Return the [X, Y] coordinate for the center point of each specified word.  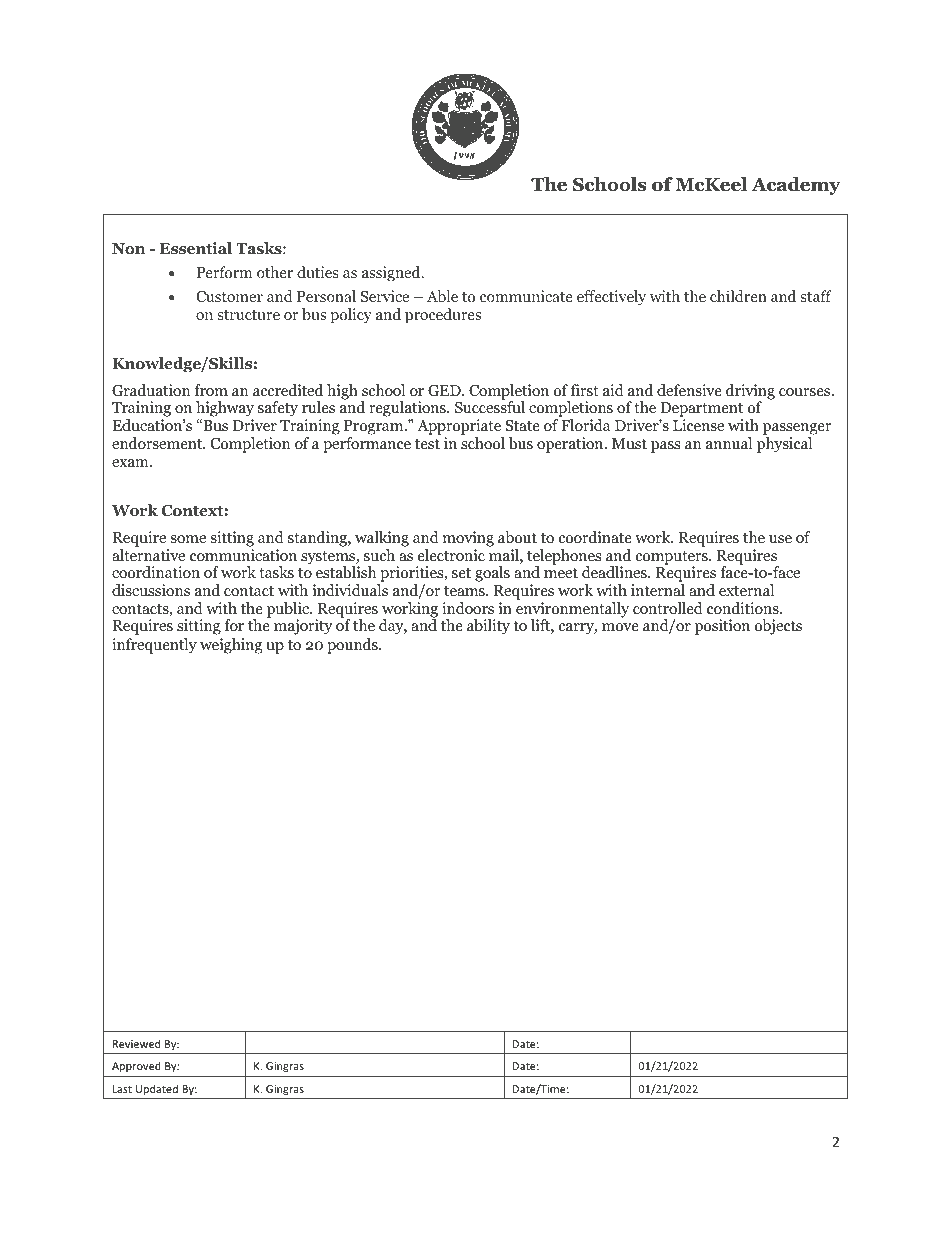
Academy [796, 186]
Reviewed [136, 1043]
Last [122, 1089]
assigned [392, 274]
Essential [196, 248]
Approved [136, 1066]
